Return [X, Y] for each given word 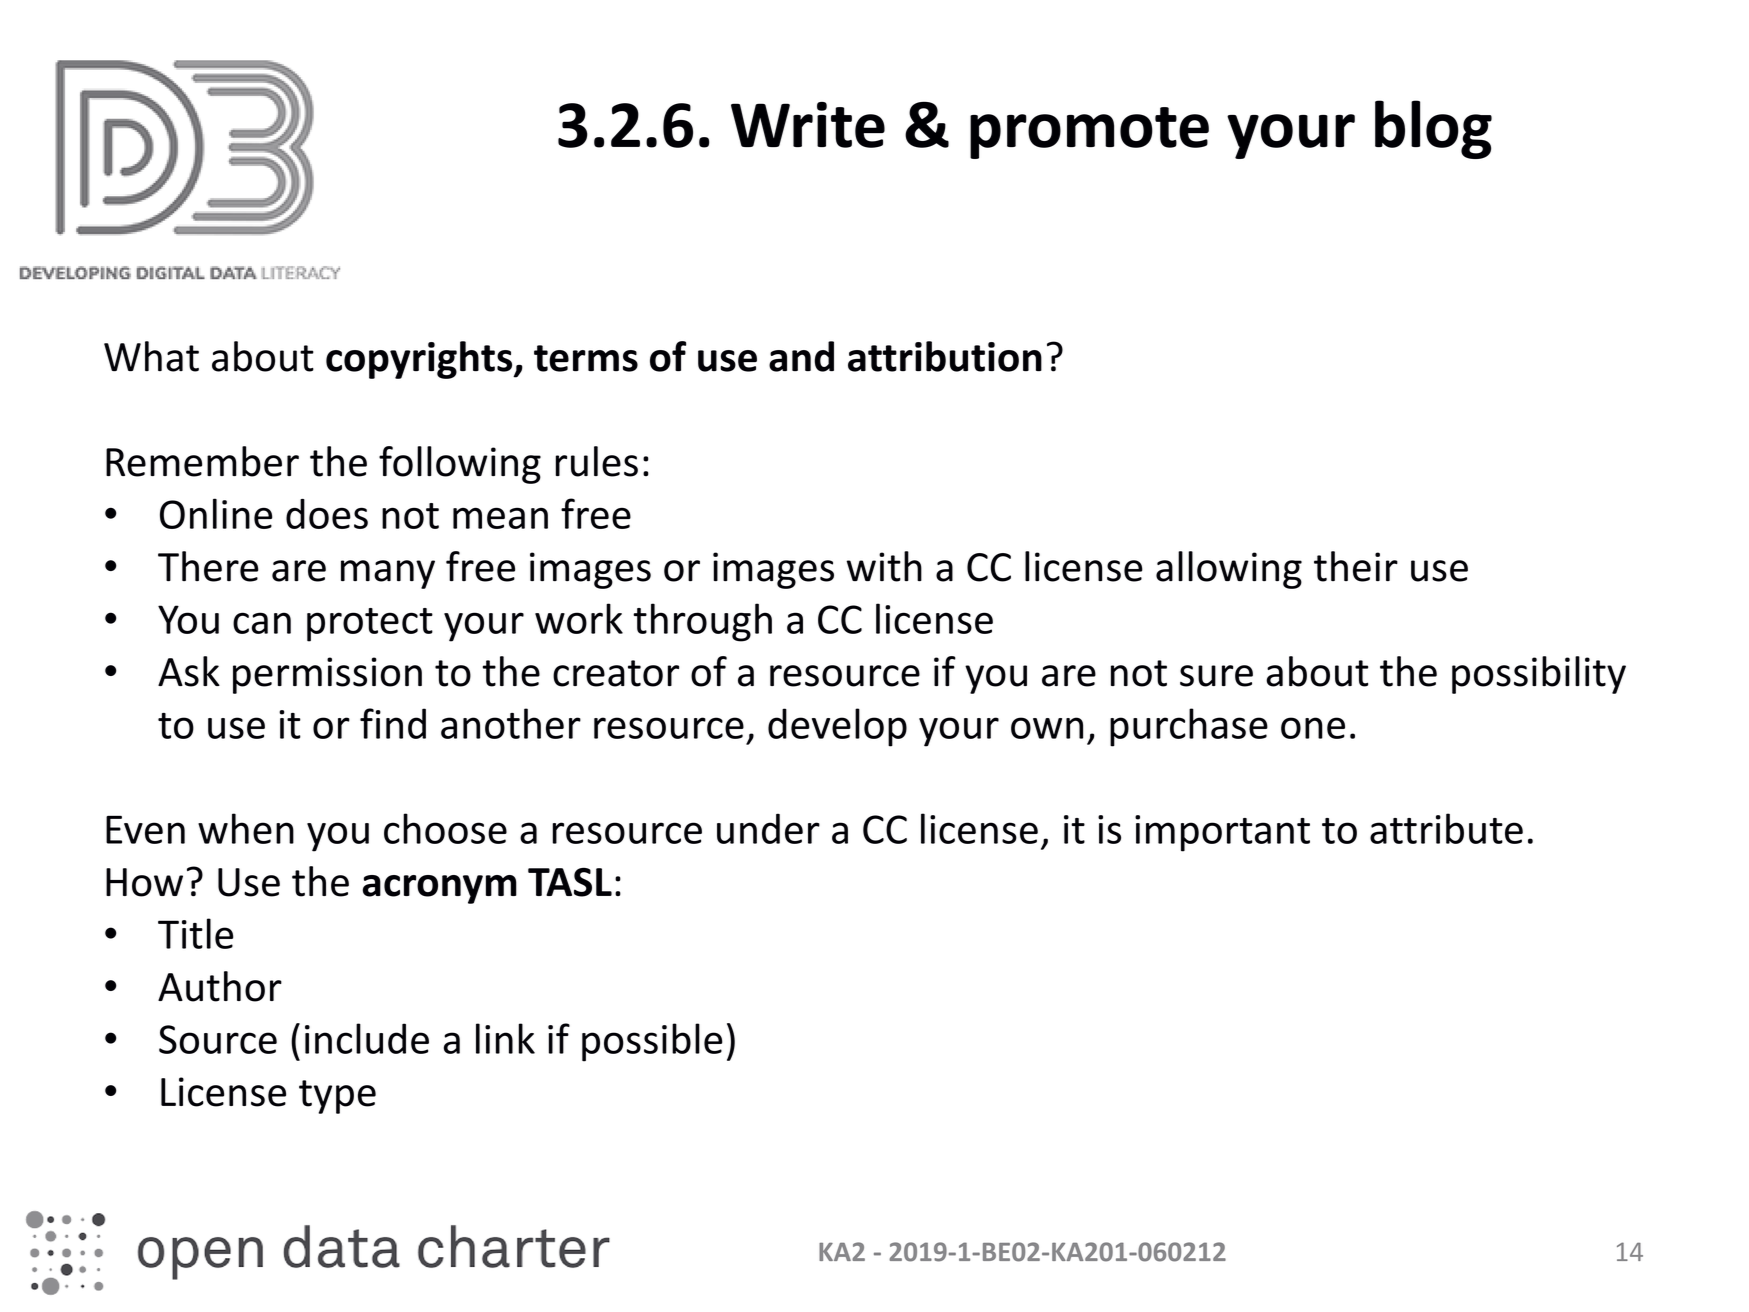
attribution [945, 356]
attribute [1446, 828]
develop [837, 727]
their [1356, 566]
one [1313, 728]
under [768, 828]
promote [1089, 133]
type [337, 1097]
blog [1433, 129]
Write [808, 125]
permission [327, 675]
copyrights [420, 360]
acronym [440, 889]
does [327, 514]
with [884, 566]
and [801, 356]
